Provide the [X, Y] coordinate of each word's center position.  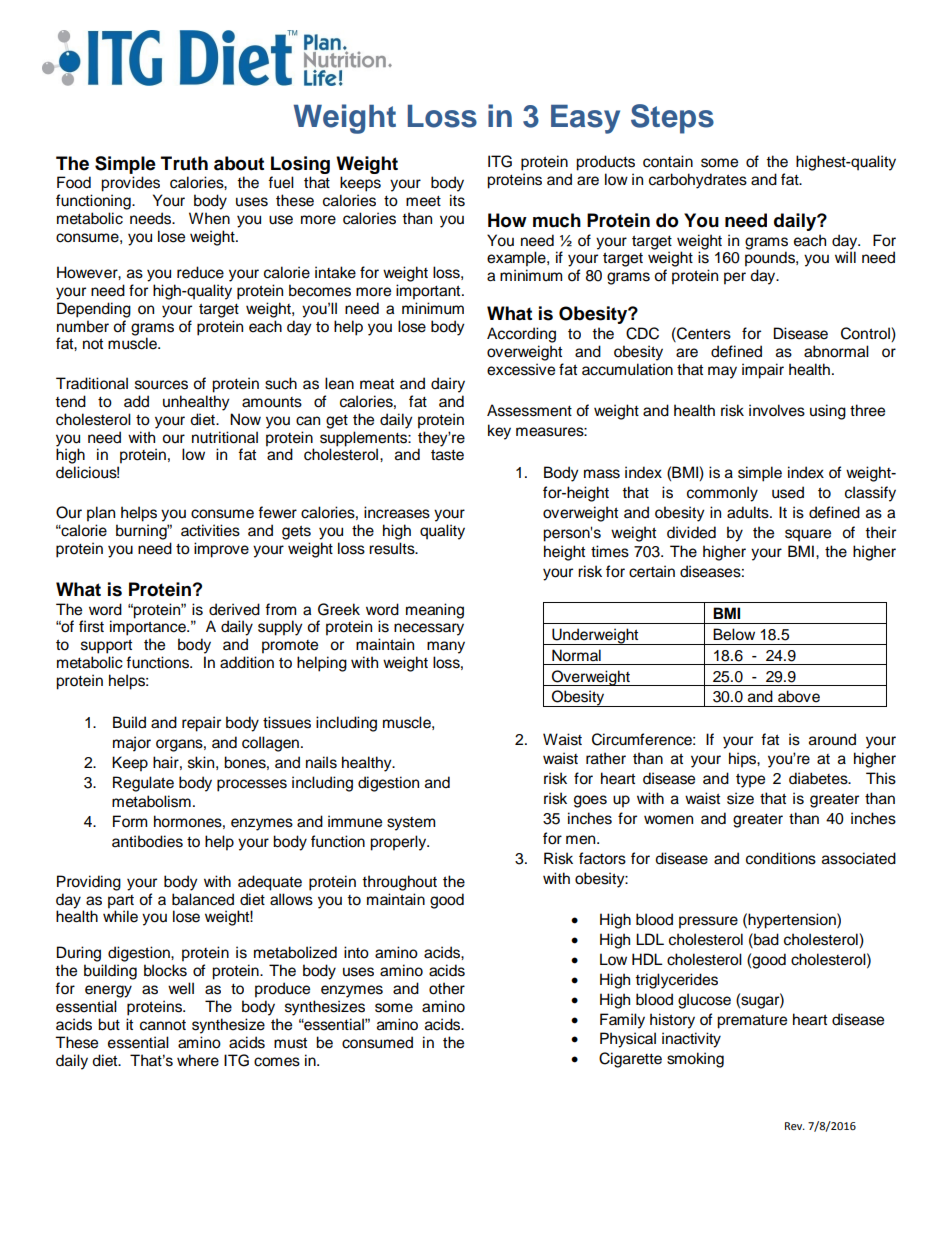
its [457, 200]
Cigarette [630, 1060]
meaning [435, 611]
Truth [184, 163]
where [198, 1060]
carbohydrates [698, 181]
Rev [795, 1126]
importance [149, 627]
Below [734, 634]
